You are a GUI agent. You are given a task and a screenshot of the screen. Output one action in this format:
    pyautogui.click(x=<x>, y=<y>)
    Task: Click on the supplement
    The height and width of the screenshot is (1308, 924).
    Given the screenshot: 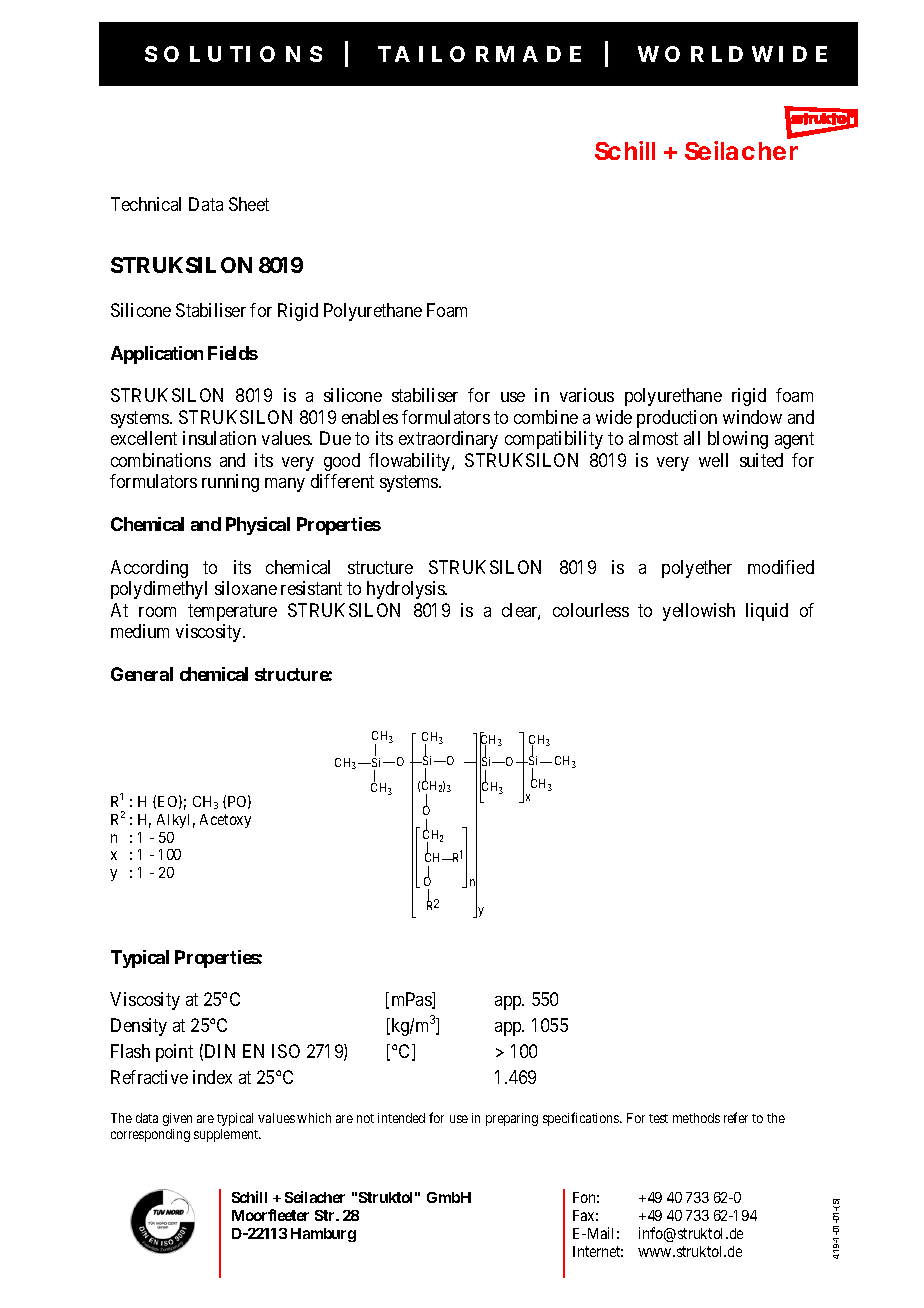 What is the action you would take?
    pyautogui.click(x=227, y=1135)
